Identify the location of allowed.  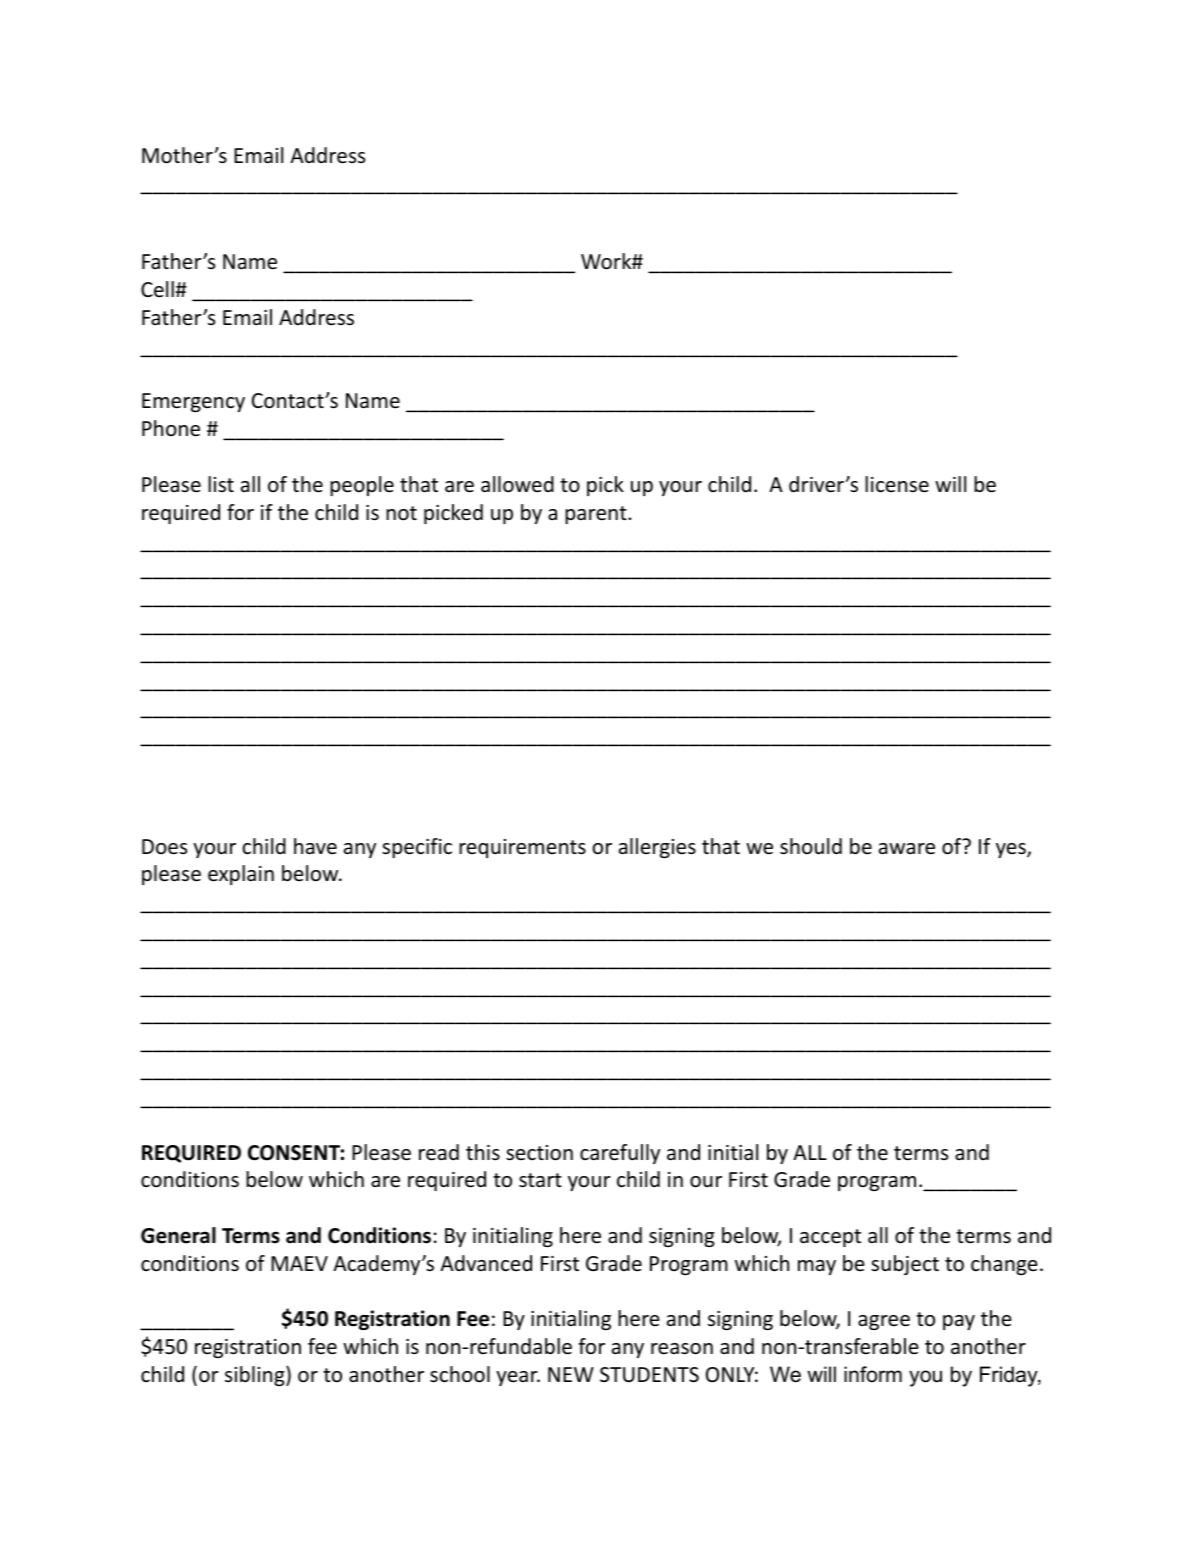
(517, 484).
